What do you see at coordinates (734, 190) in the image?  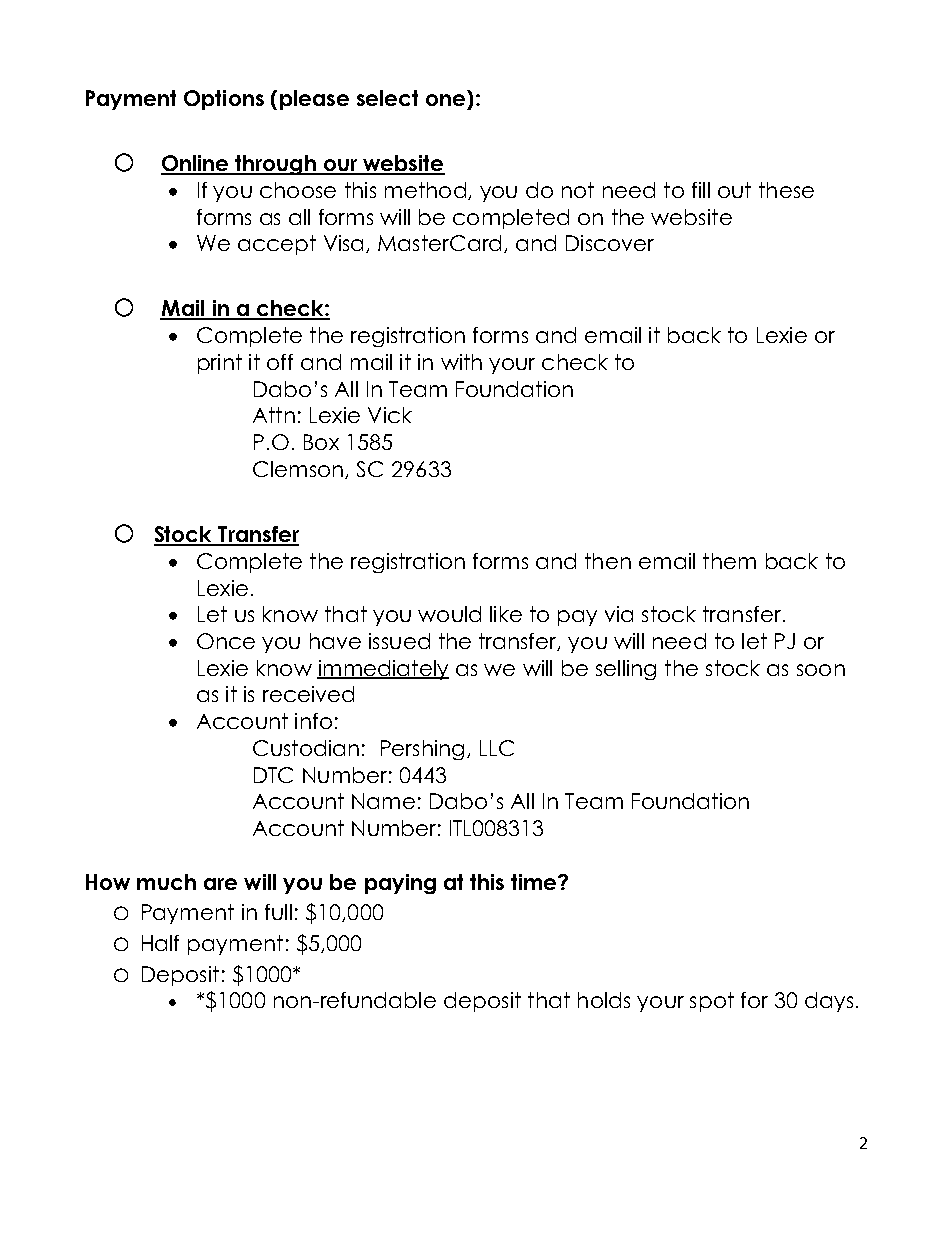 I see `out` at bounding box center [734, 190].
